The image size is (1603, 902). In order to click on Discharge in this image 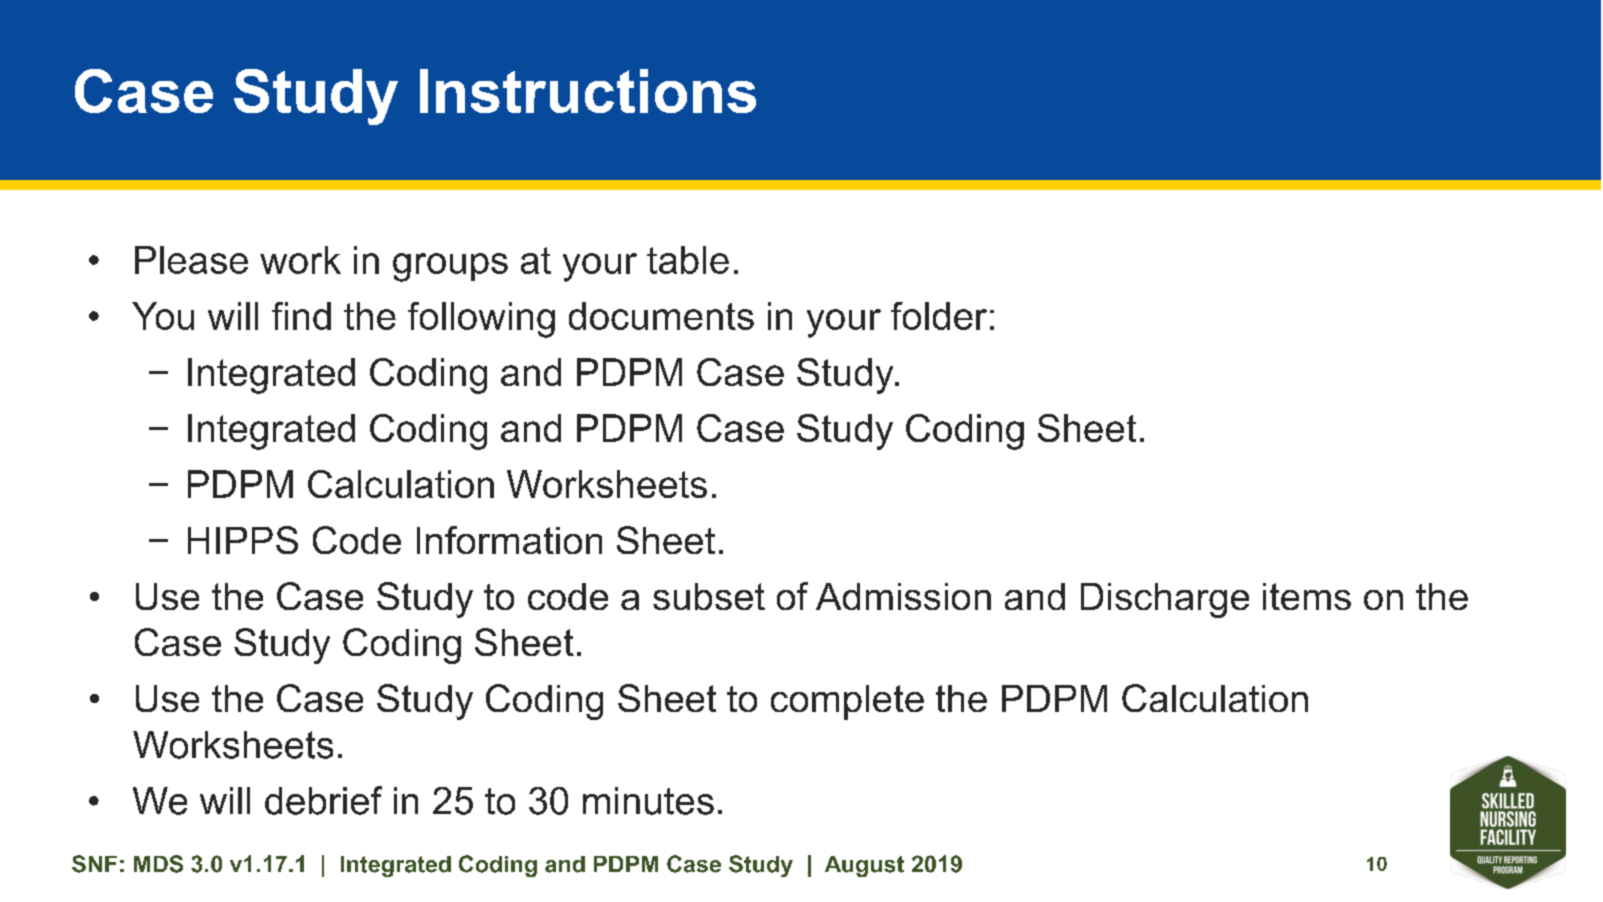, I will do `click(1165, 600)`.
